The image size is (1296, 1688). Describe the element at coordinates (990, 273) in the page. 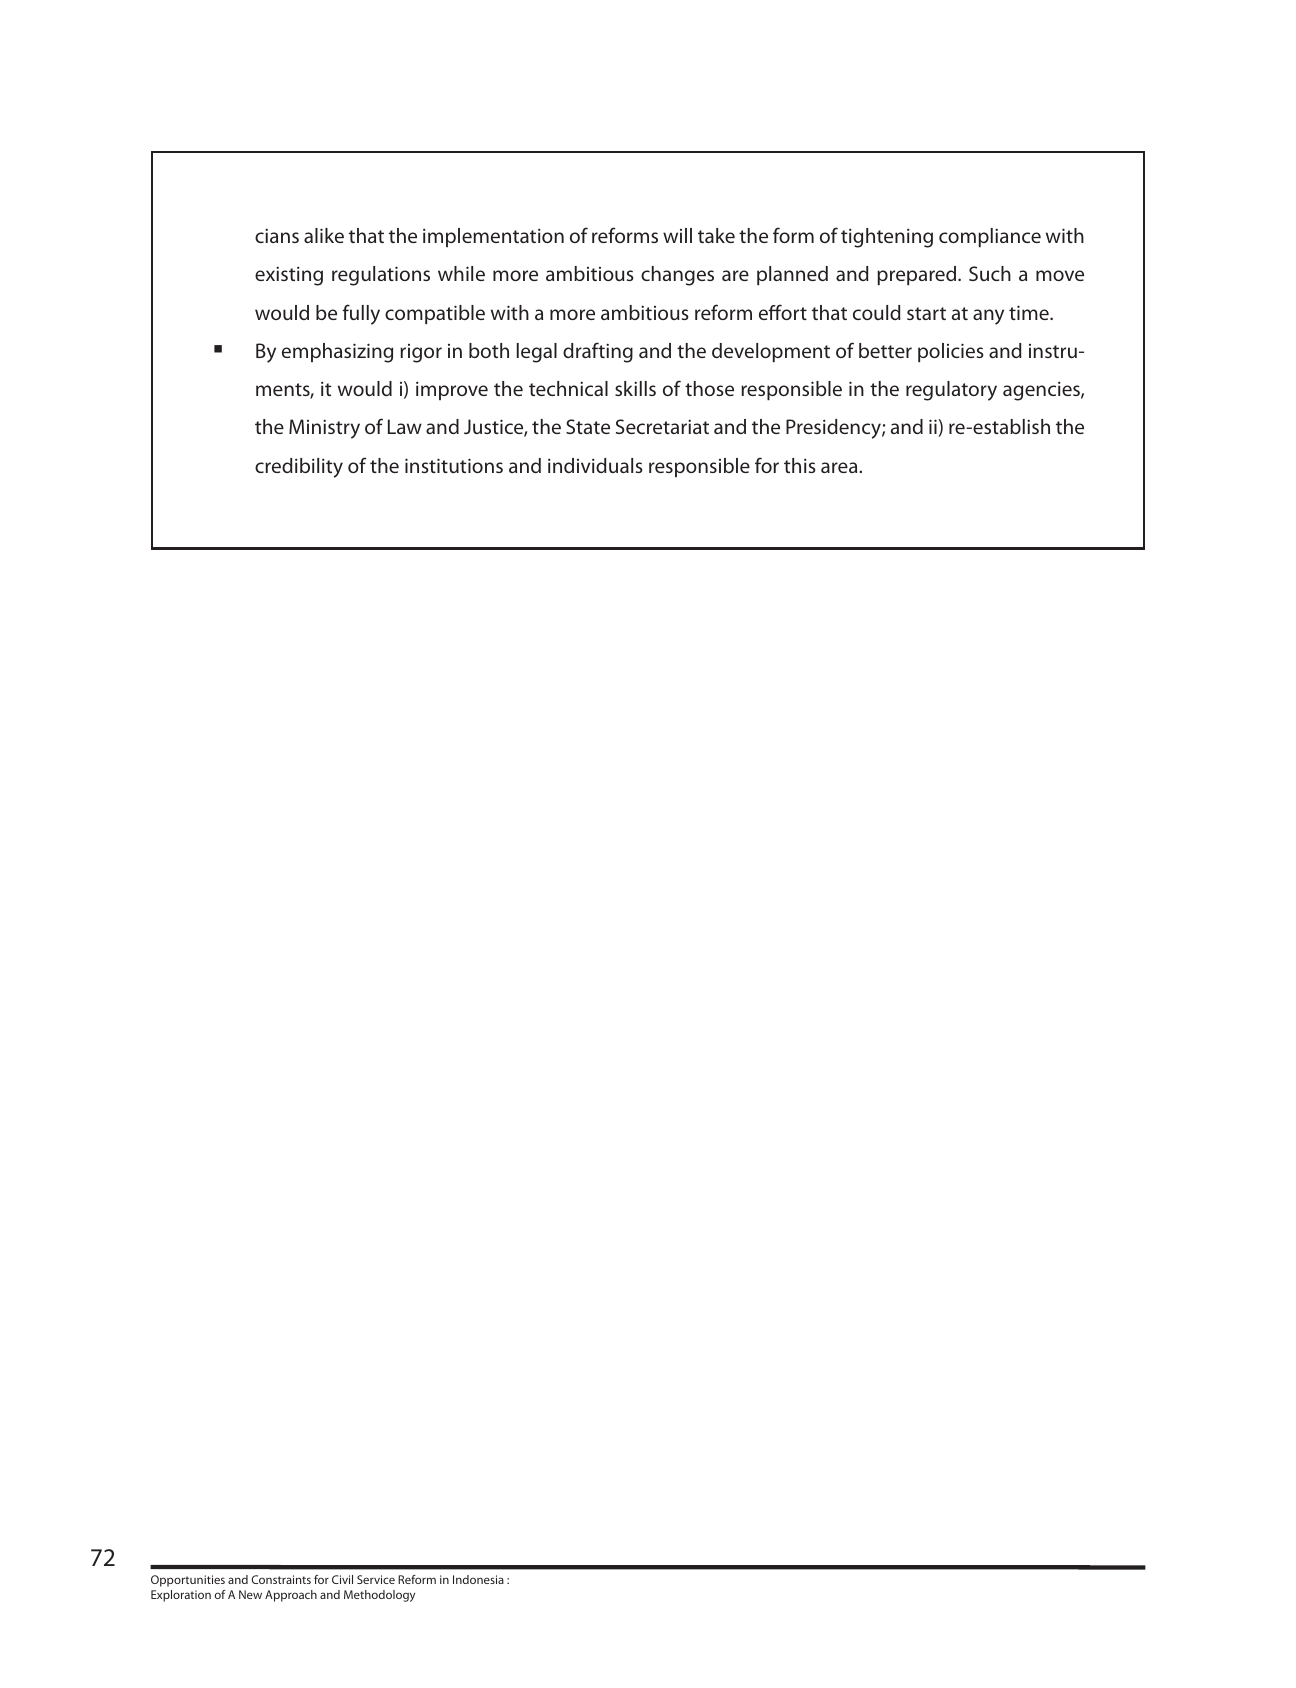

I see `Such` at that location.
